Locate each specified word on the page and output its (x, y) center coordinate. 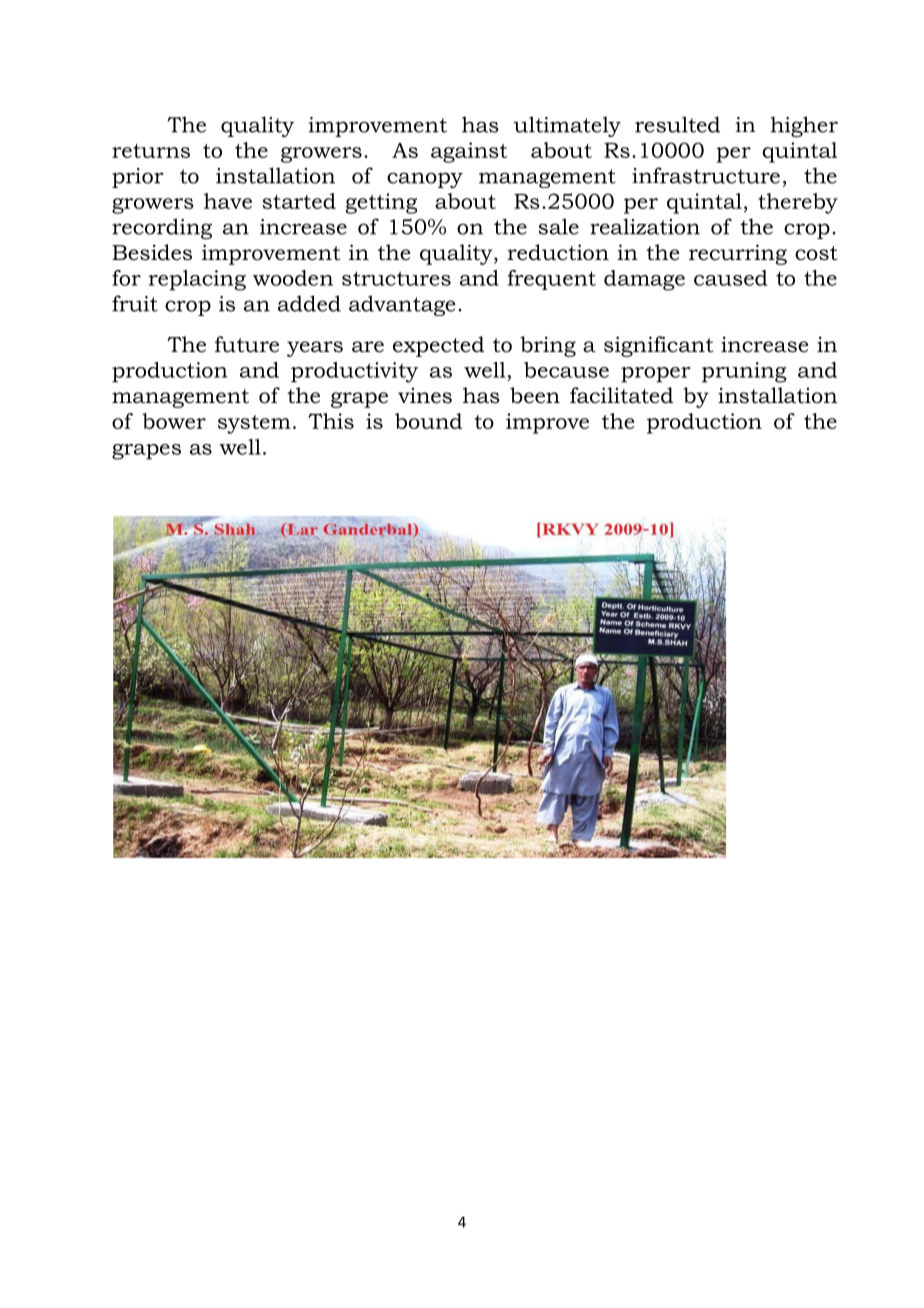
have (228, 201)
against (469, 152)
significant (658, 346)
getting (381, 203)
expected (438, 346)
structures (396, 278)
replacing (197, 280)
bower (174, 421)
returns (151, 151)
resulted (677, 124)
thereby (798, 203)
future (247, 344)
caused (731, 278)
